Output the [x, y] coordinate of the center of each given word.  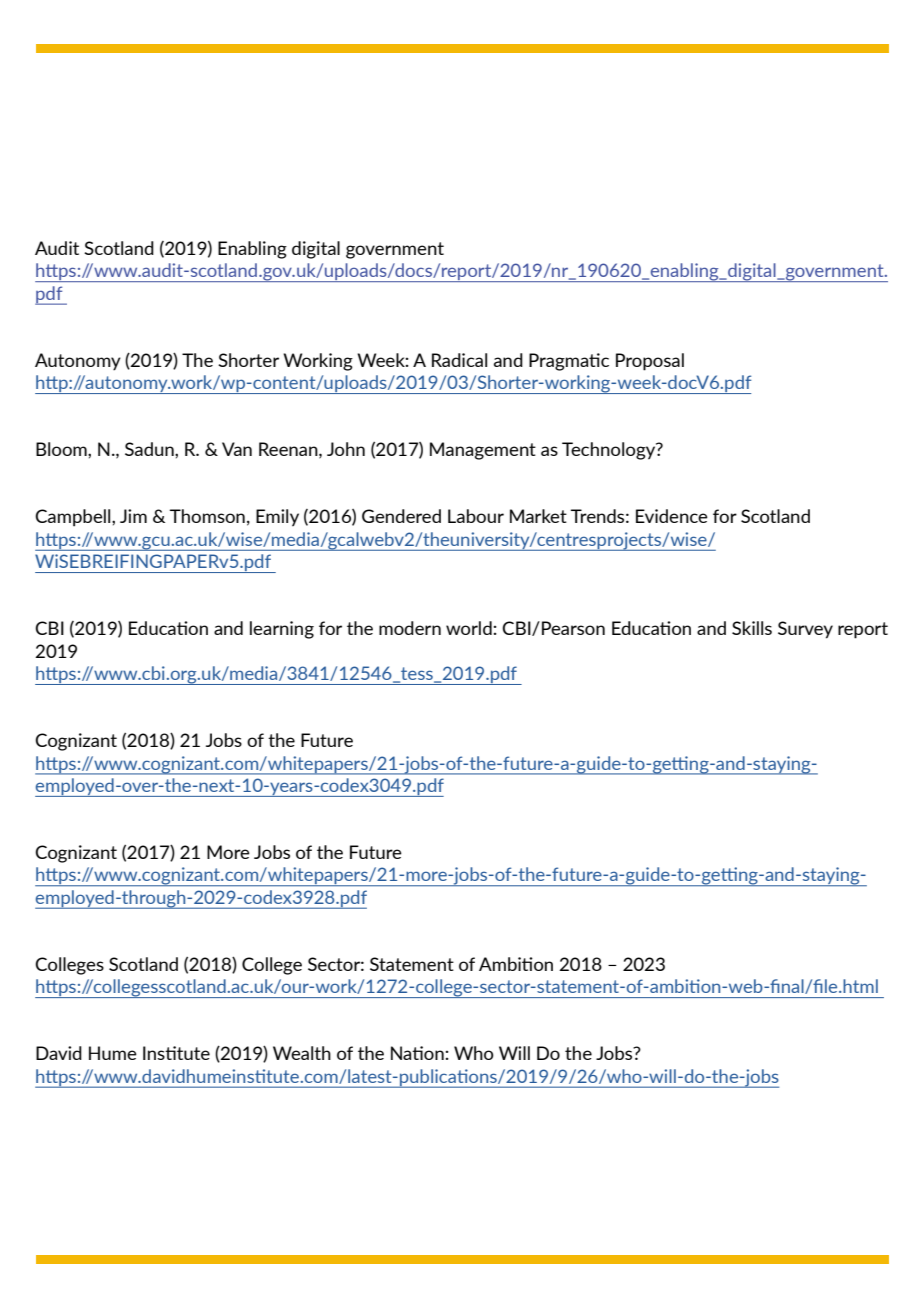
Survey [805, 630]
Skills [752, 628]
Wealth [302, 1053]
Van [237, 449]
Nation [418, 1053]
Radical [459, 360]
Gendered [401, 516]
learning [282, 630]
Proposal [650, 362]
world [470, 628]
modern [410, 628]
